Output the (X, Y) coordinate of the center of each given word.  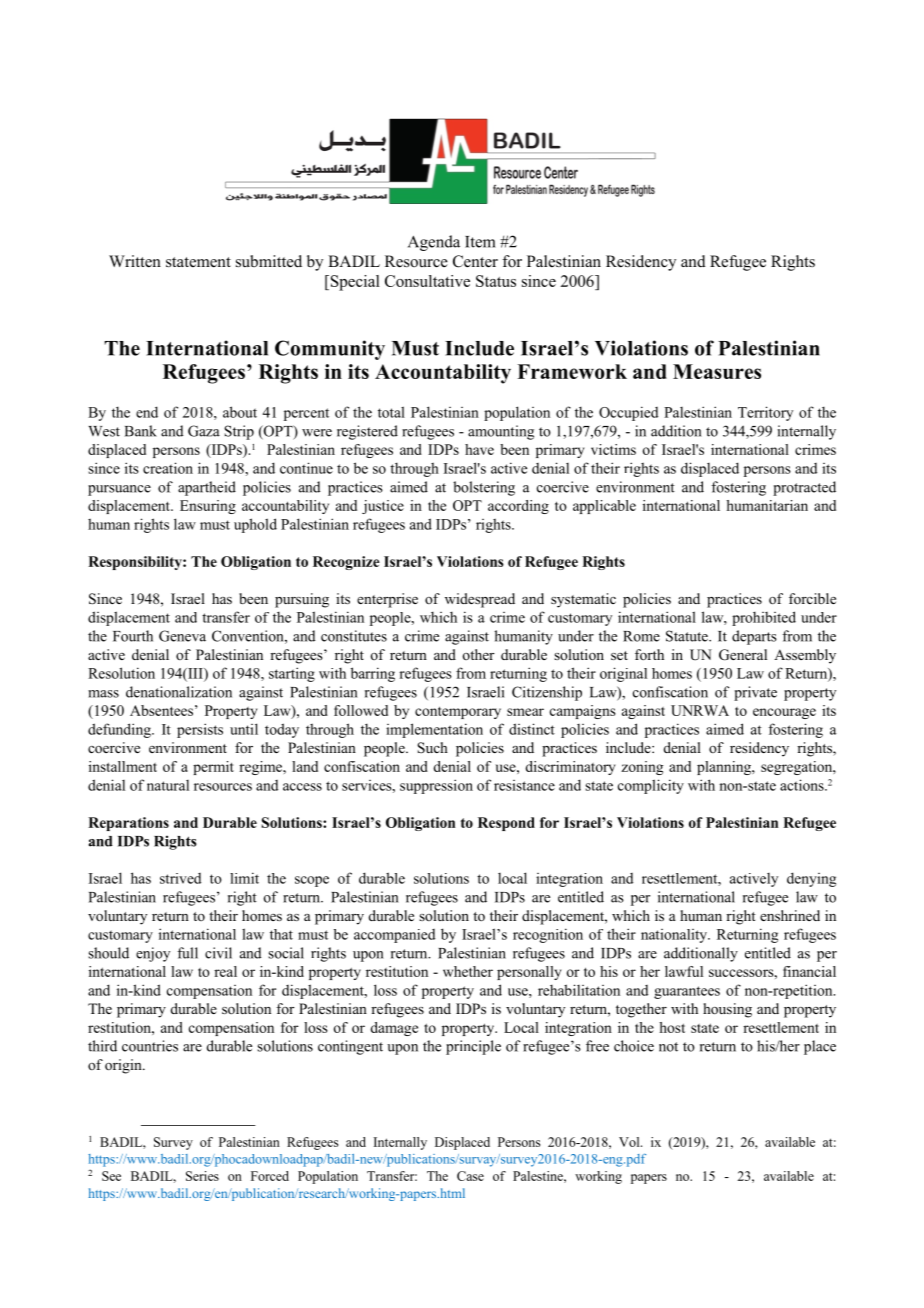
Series (202, 1176)
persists (200, 730)
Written (135, 261)
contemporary (458, 713)
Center (475, 261)
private (755, 693)
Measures (717, 371)
